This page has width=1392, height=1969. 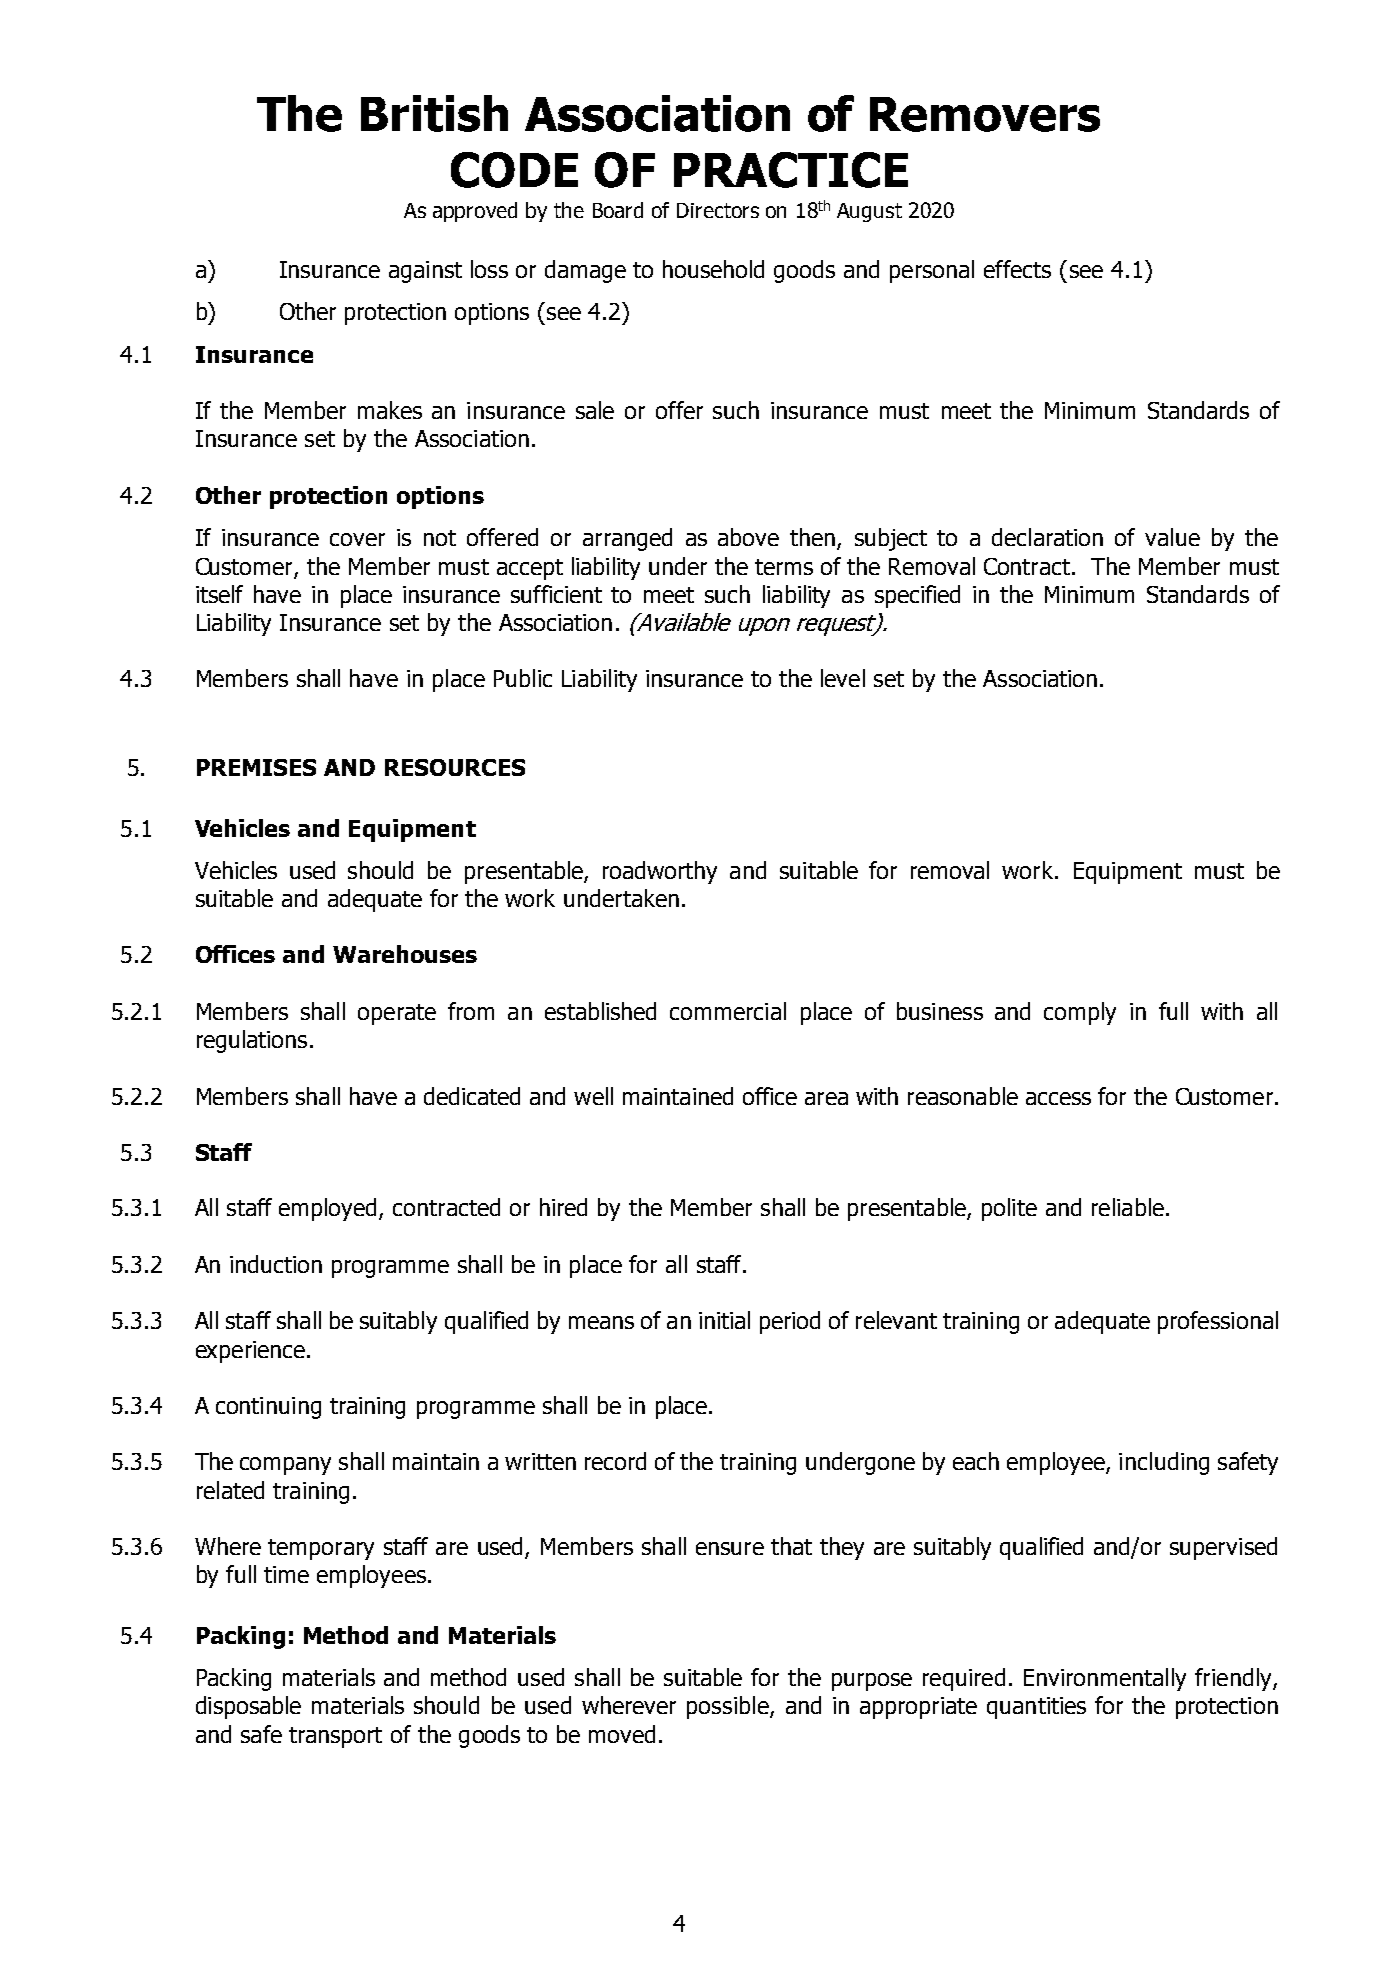 I want to click on Directors, so click(x=718, y=210).
